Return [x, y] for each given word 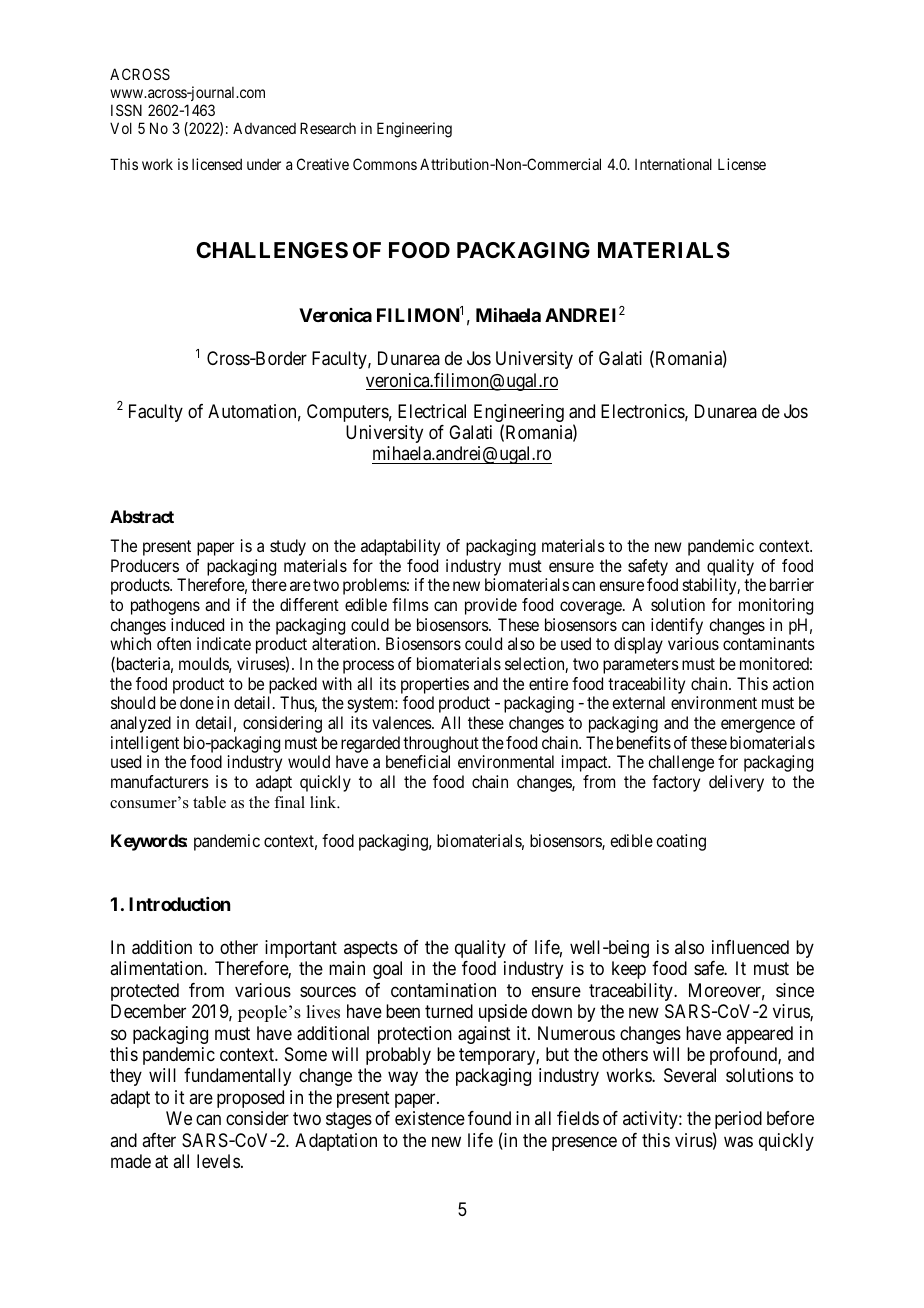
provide [491, 606]
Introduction [179, 904]
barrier [792, 584]
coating [681, 842]
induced [197, 624]
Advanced [264, 128]
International [673, 164]
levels [218, 1161]
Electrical [432, 411]
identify [677, 628]
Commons [385, 164]
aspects [371, 949]
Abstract [142, 516]
